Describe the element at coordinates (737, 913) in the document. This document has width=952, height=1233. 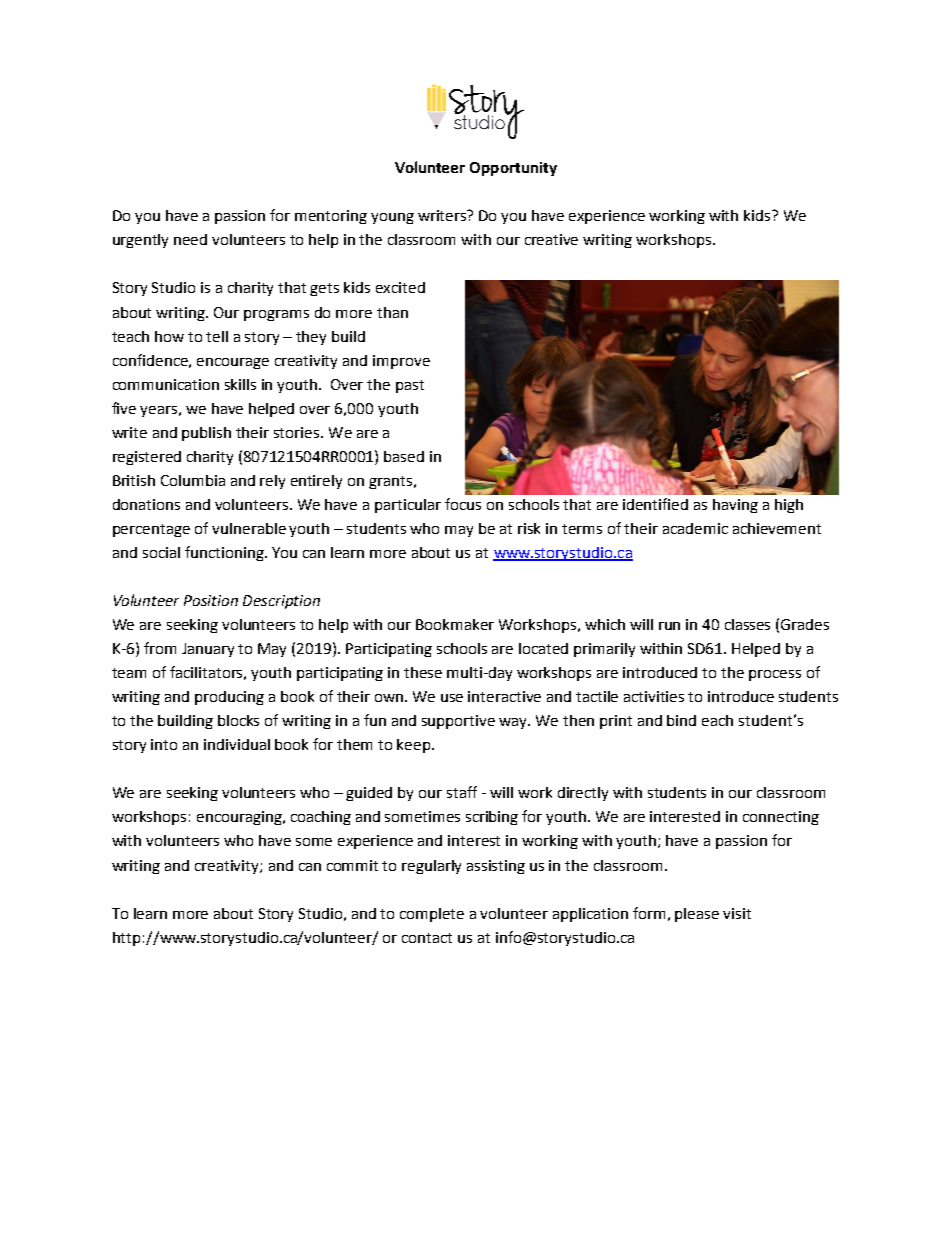
I see `visit` at that location.
